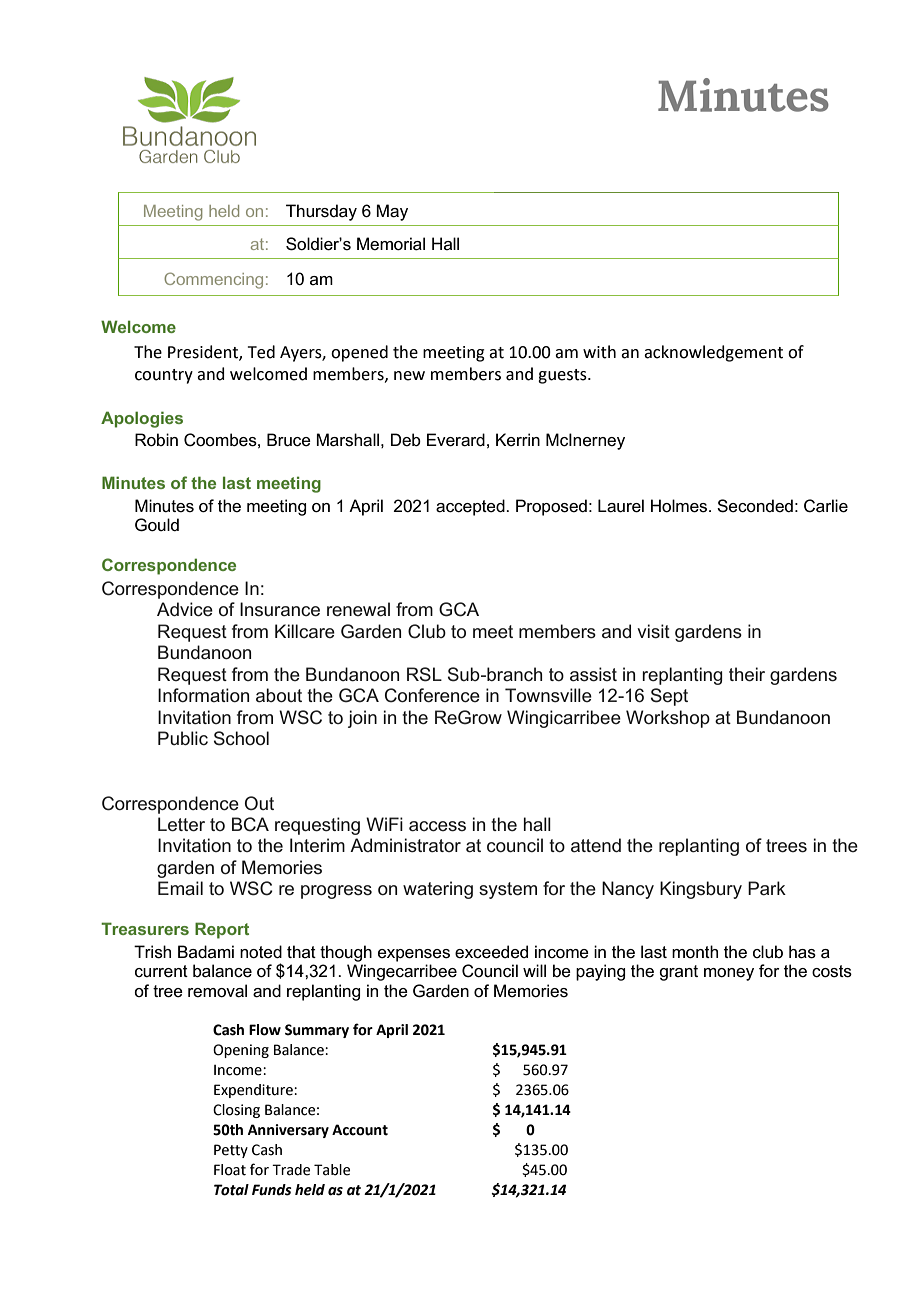  I want to click on Float, so click(230, 1170).
